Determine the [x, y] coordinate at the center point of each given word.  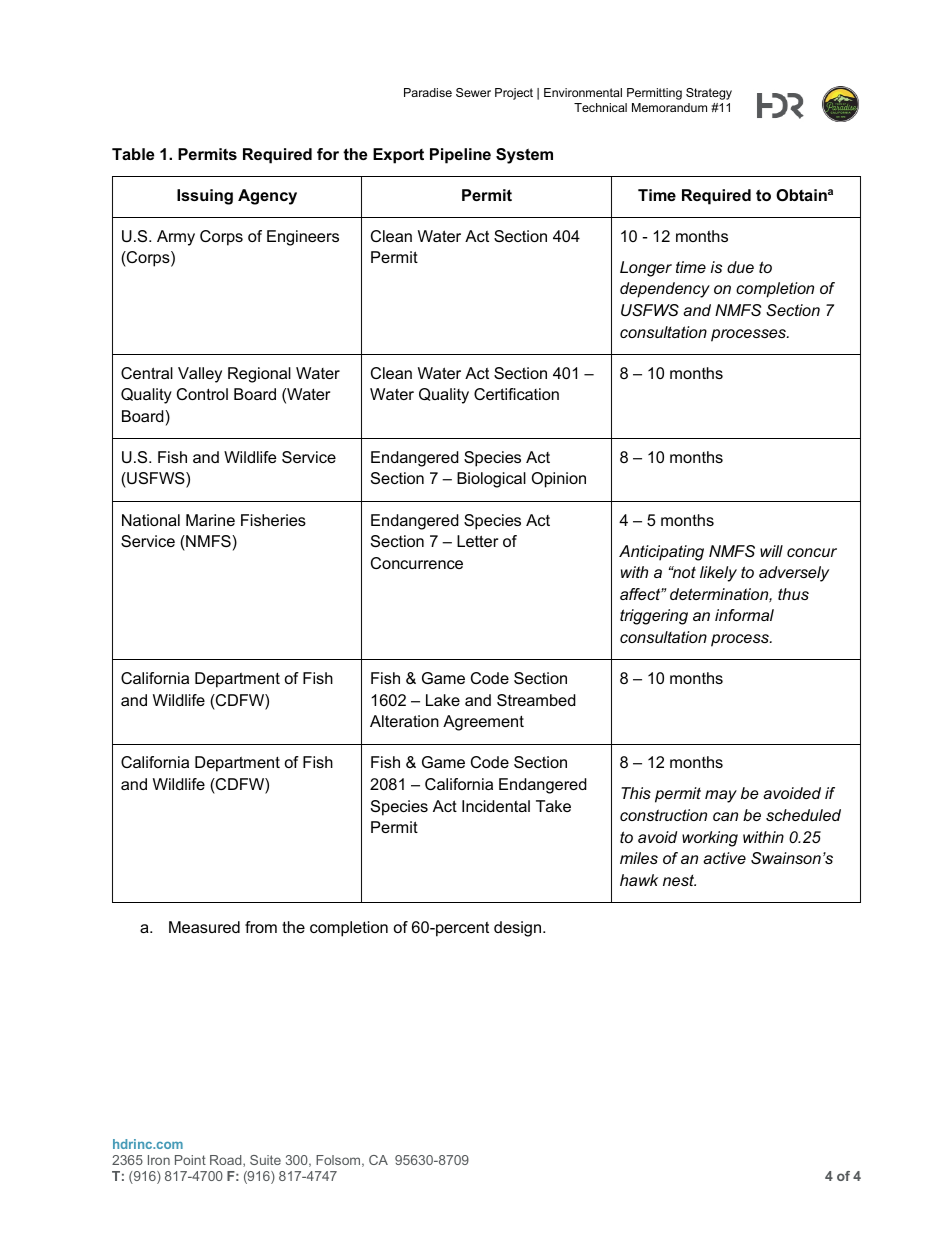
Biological [491, 480]
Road [227, 1161]
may [721, 796]
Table [133, 154]
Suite [265, 1160]
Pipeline [460, 156]
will [771, 551]
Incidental [496, 806]
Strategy [709, 94]
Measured [204, 927]
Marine [210, 520]
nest [679, 880]
